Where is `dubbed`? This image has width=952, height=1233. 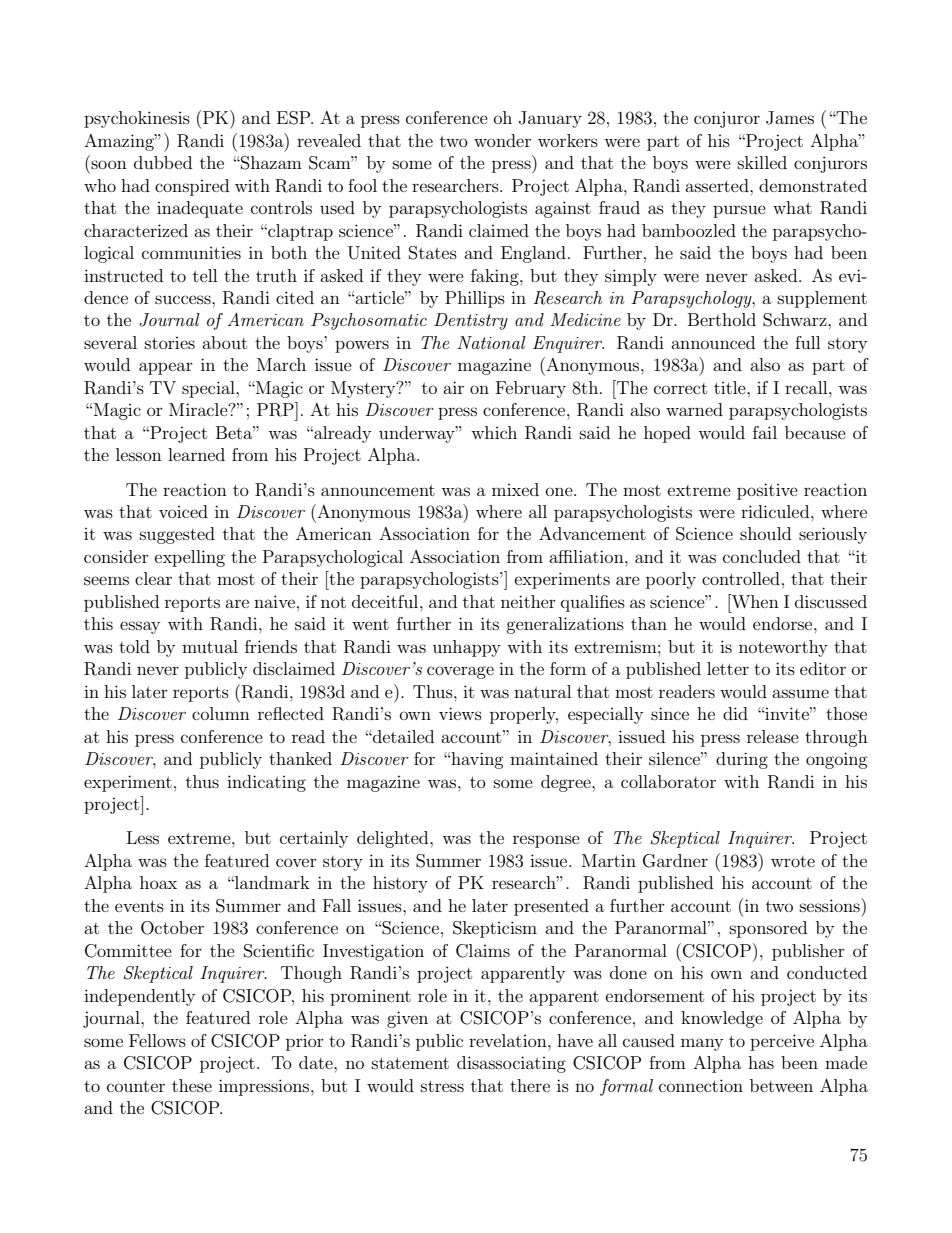
dubbed is located at coordinates (163, 162).
